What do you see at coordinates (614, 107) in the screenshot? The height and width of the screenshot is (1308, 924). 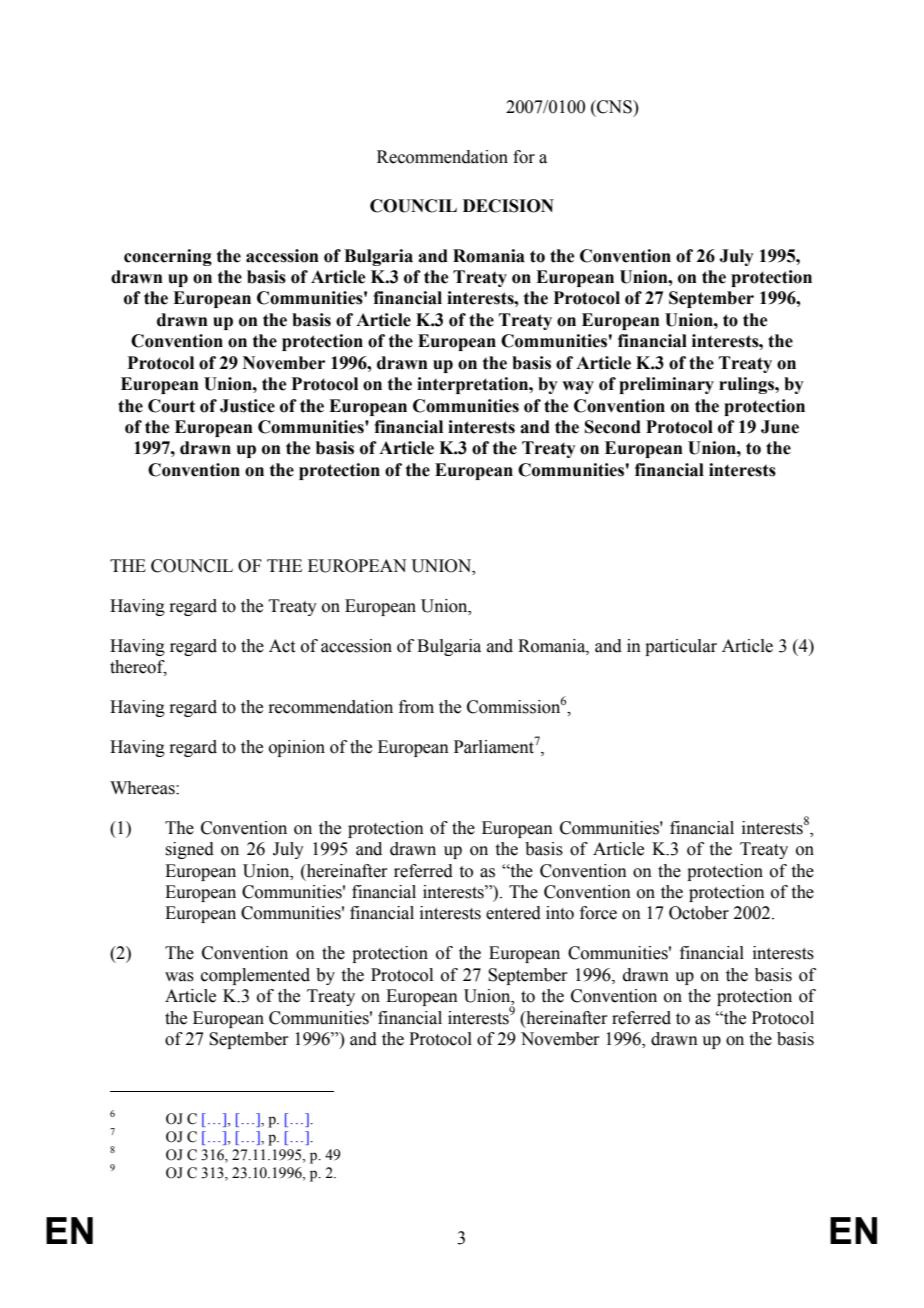 I see `CNS` at bounding box center [614, 107].
